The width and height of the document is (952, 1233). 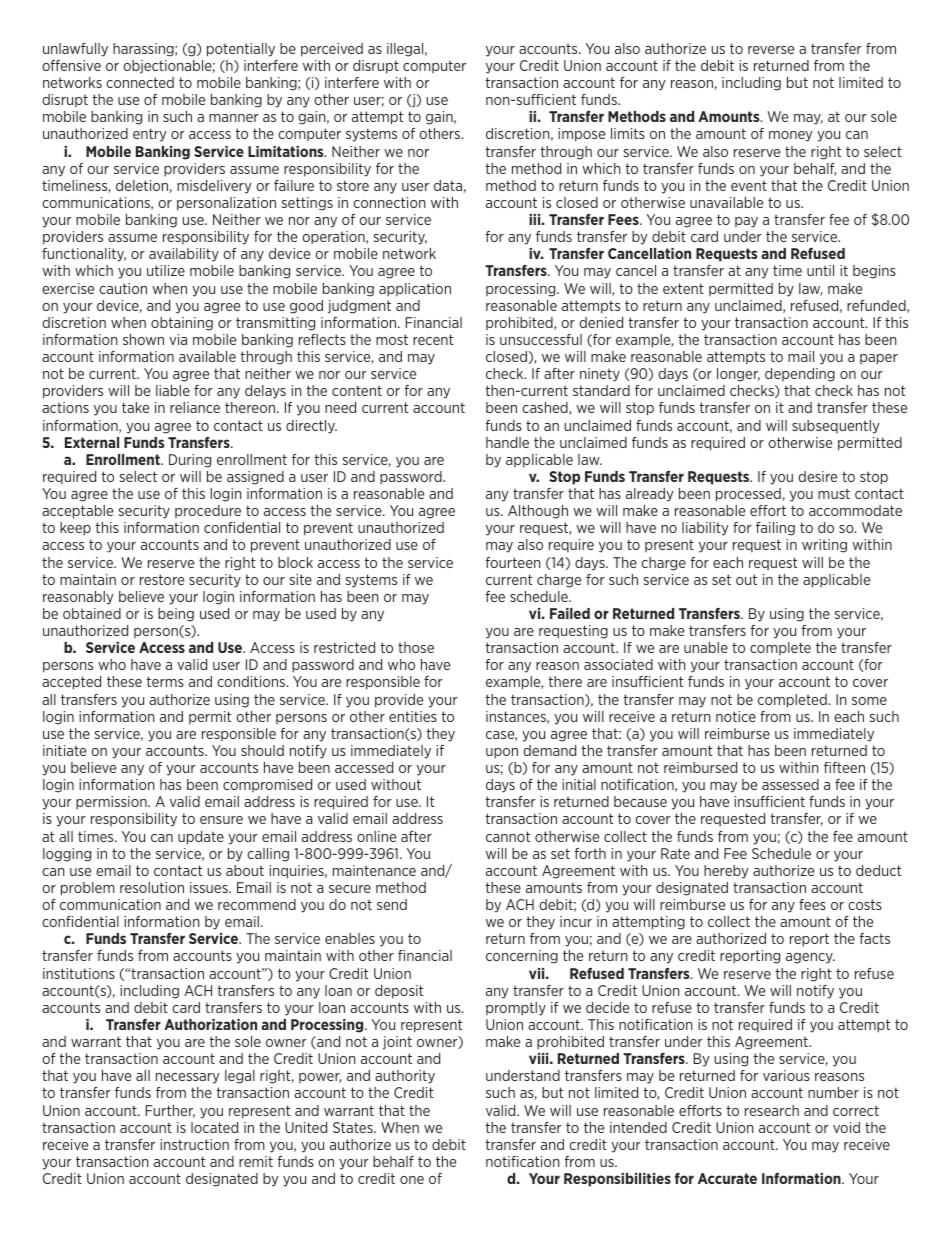 I want to click on resolution, so click(x=152, y=887).
